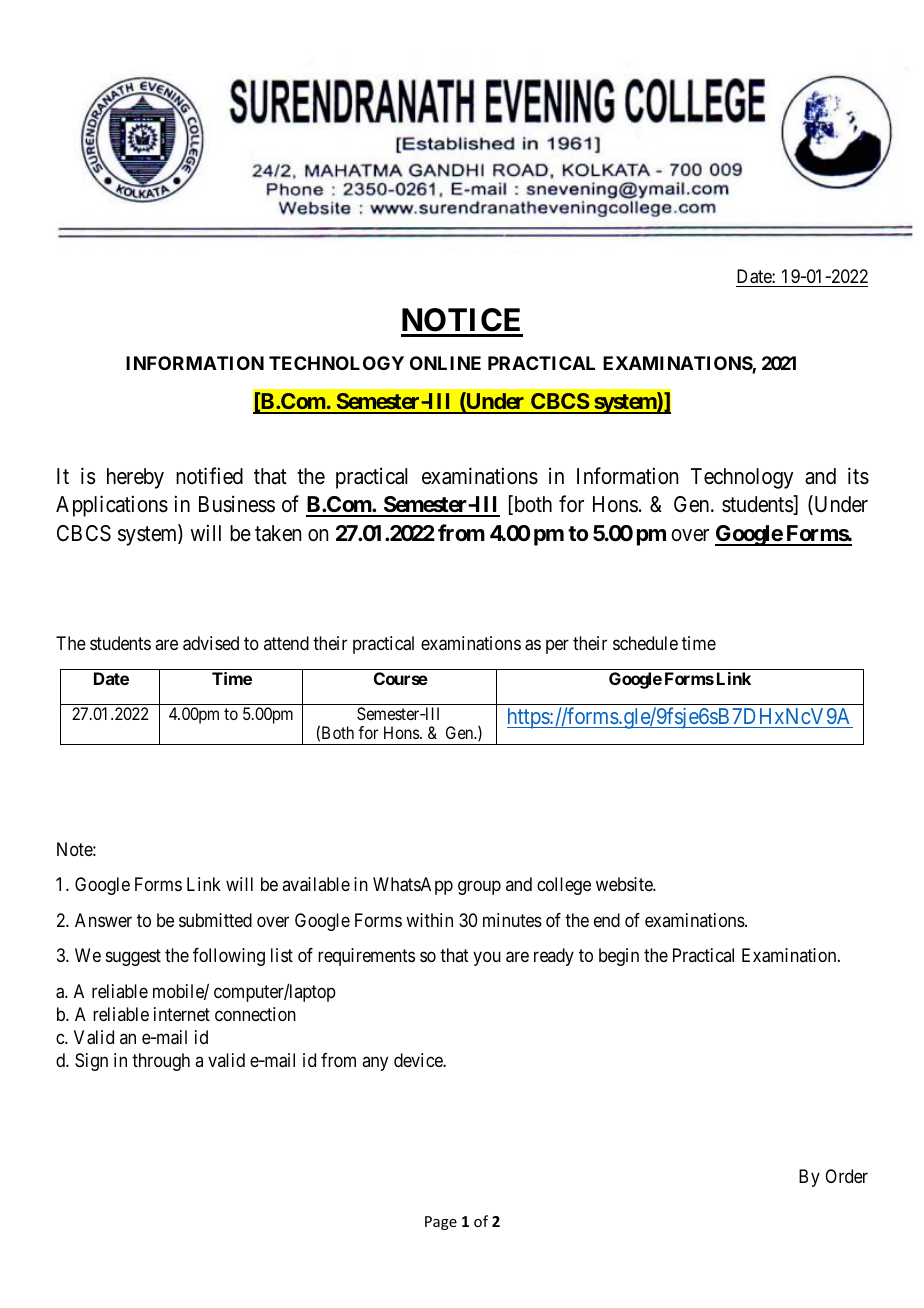 This screenshot has width=924, height=1308. What do you see at coordinates (211, 643) in the screenshot?
I see `advised` at bounding box center [211, 643].
